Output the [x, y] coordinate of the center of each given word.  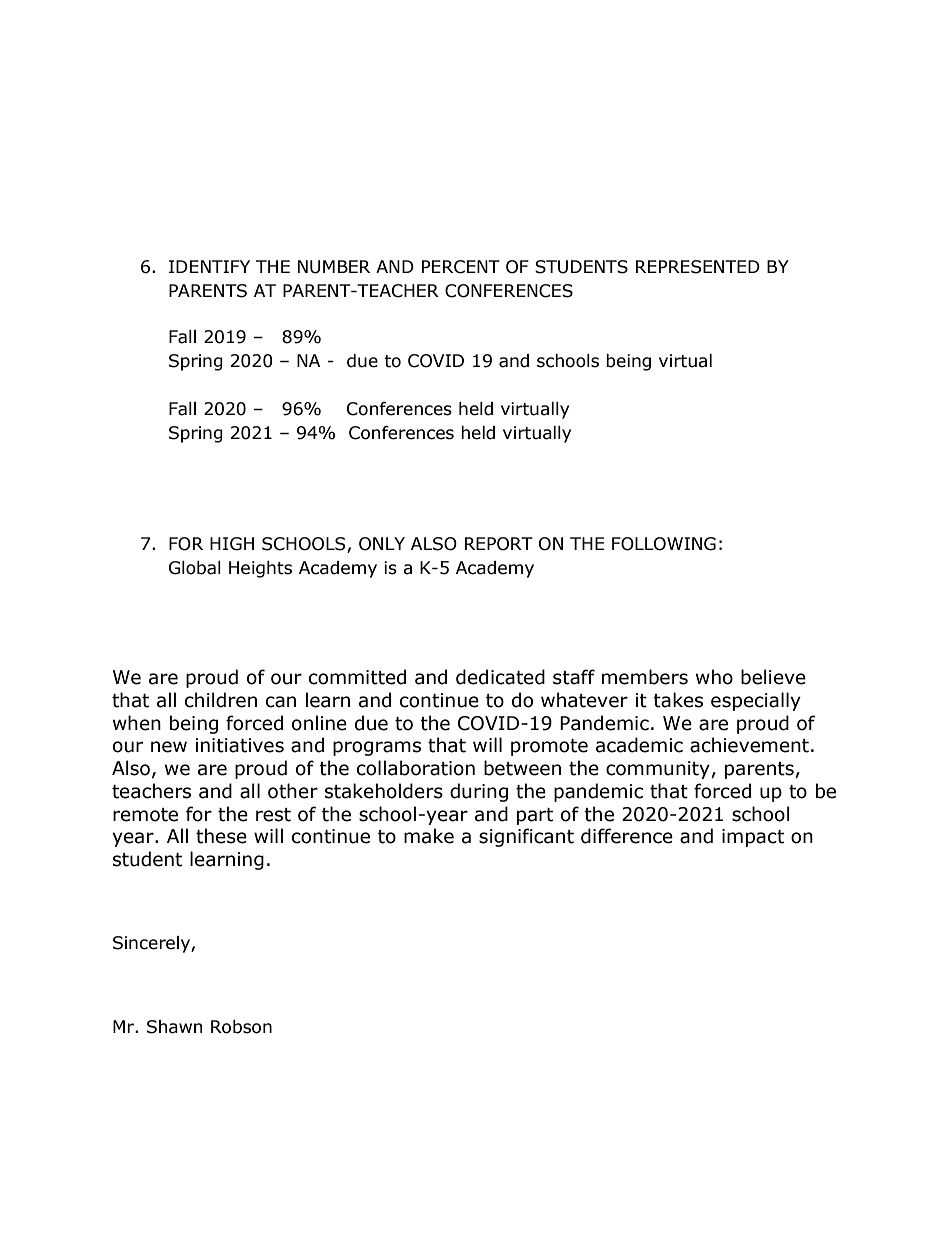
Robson [241, 1027]
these [221, 836]
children [221, 700]
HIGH [232, 544]
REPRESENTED [698, 267]
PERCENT [461, 267]
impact [753, 838]
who [714, 677]
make [429, 836]
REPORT [499, 544]
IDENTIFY [209, 266]
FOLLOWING [664, 544]
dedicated [500, 677]
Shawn [174, 1027]
